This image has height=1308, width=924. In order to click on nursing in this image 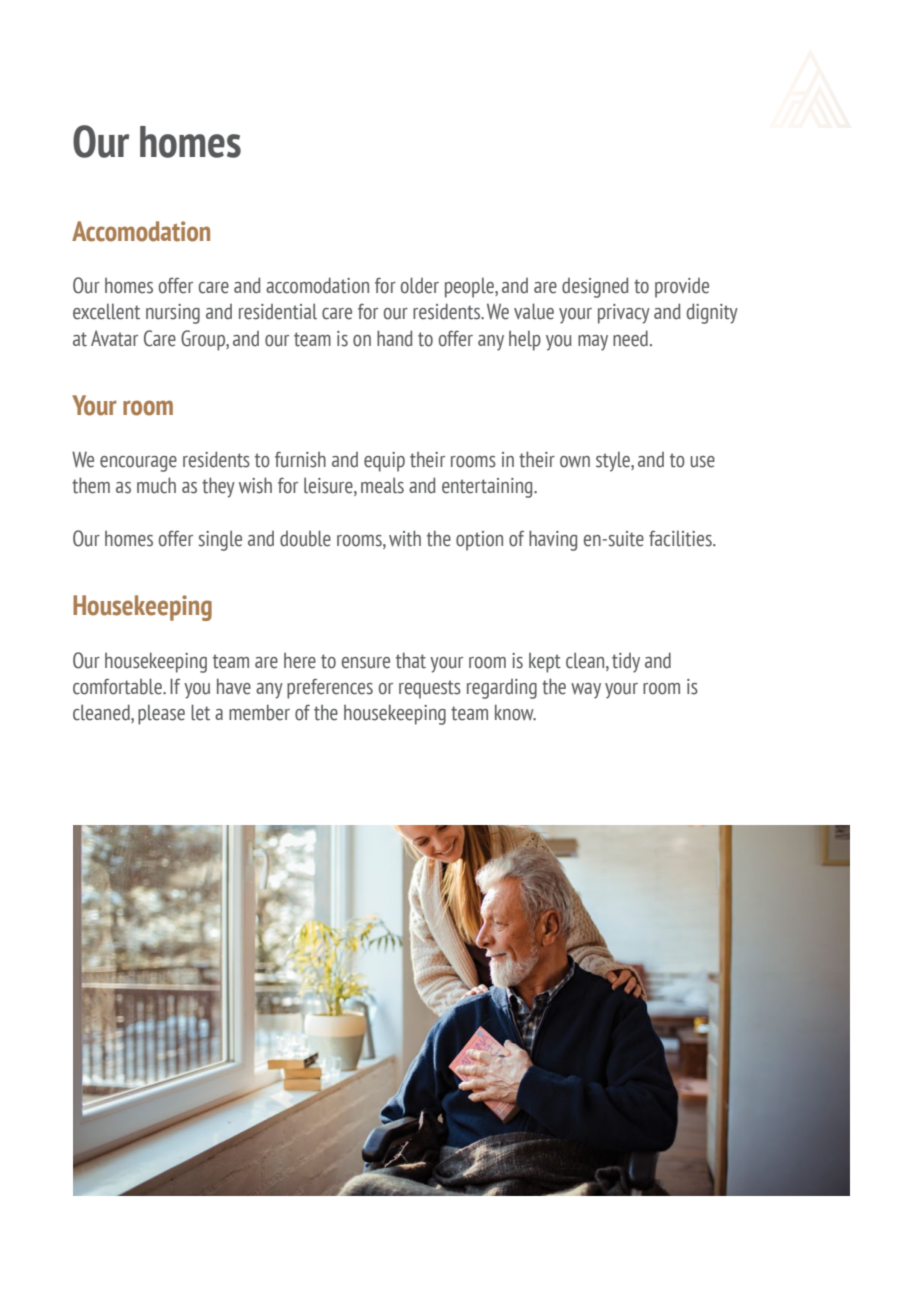, I will do `click(173, 314)`.
